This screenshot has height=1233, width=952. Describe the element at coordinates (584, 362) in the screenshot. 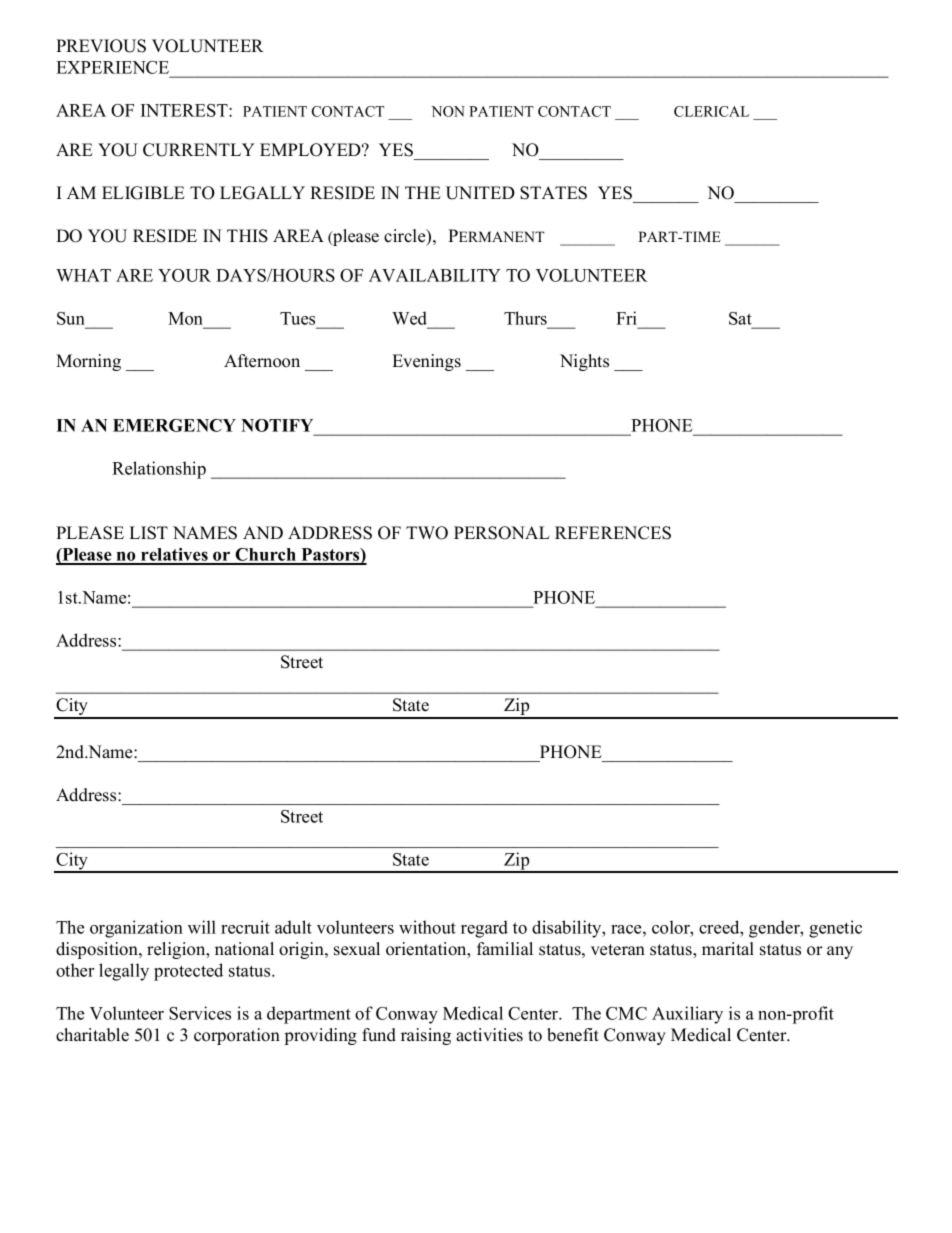

I see `Nights` at that location.
